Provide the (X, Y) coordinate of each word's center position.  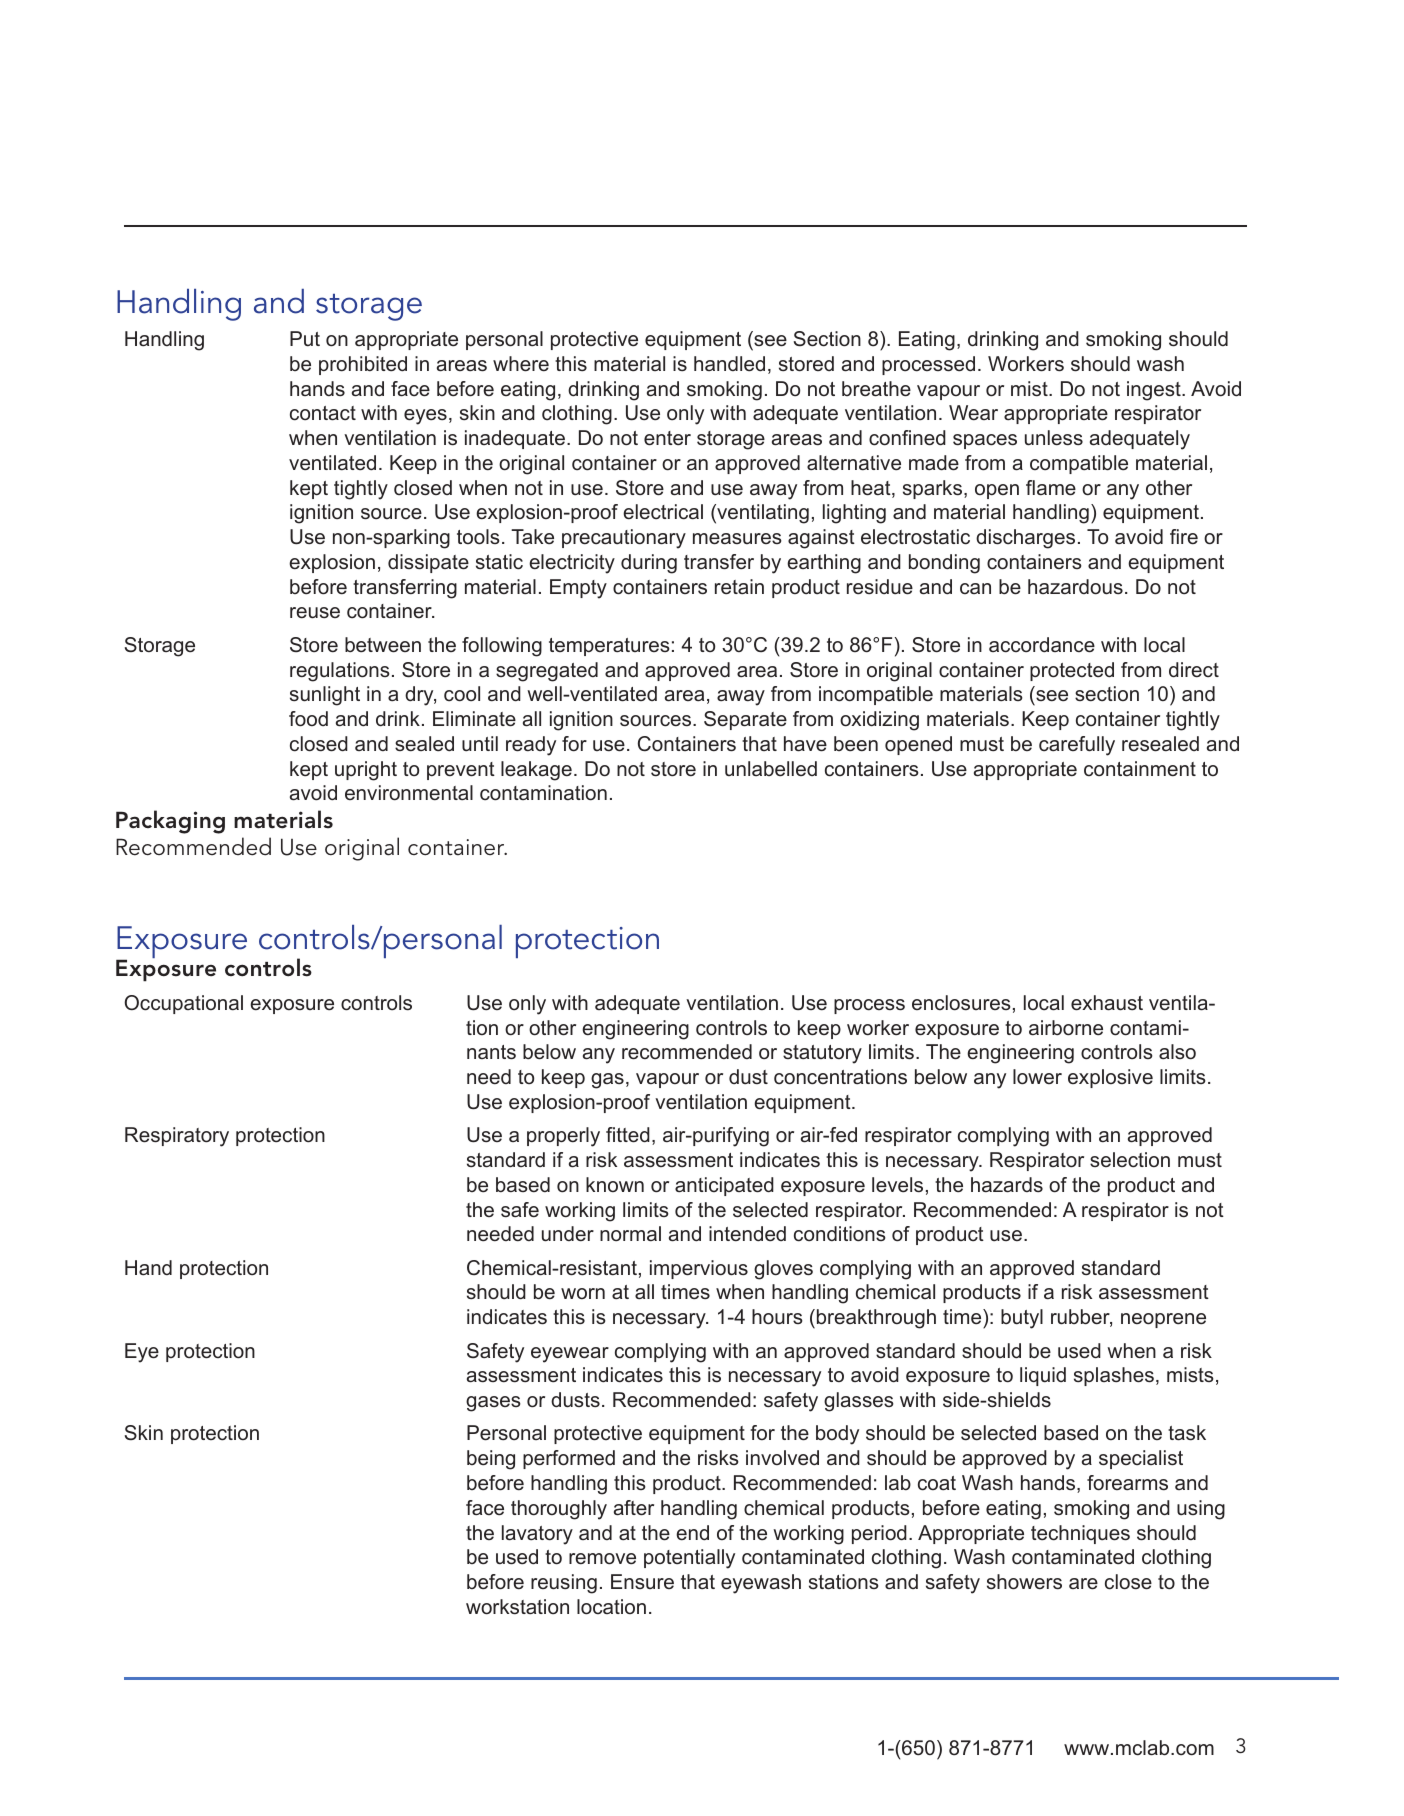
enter (667, 438)
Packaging (170, 822)
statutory (822, 1054)
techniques (1080, 1534)
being (491, 1460)
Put (305, 339)
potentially (689, 1559)
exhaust (1107, 1003)
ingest (1155, 391)
